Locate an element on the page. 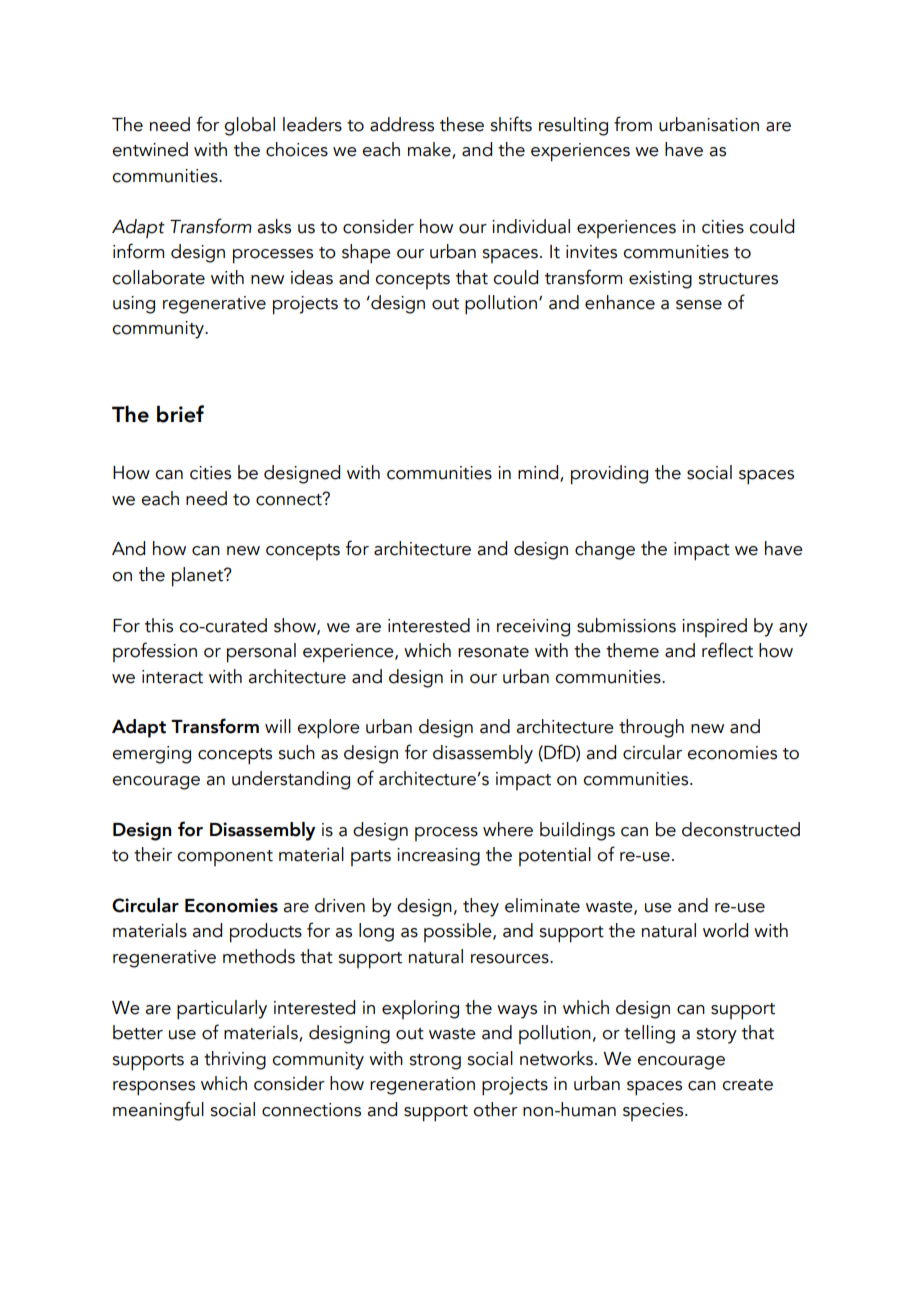  create is located at coordinates (747, 1085).
